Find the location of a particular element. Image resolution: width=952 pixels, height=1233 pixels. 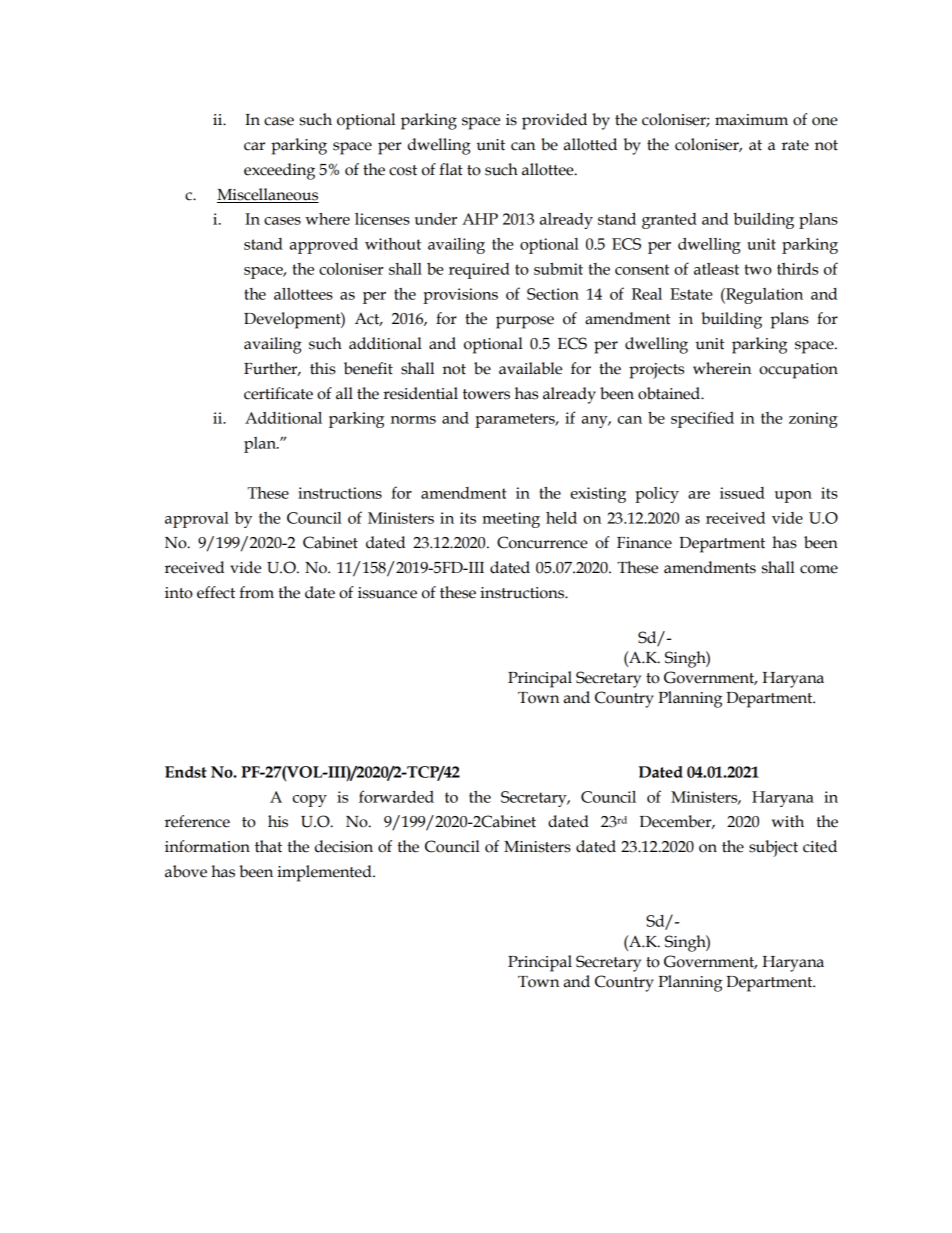

flat is located at coordinates (451, 169).
